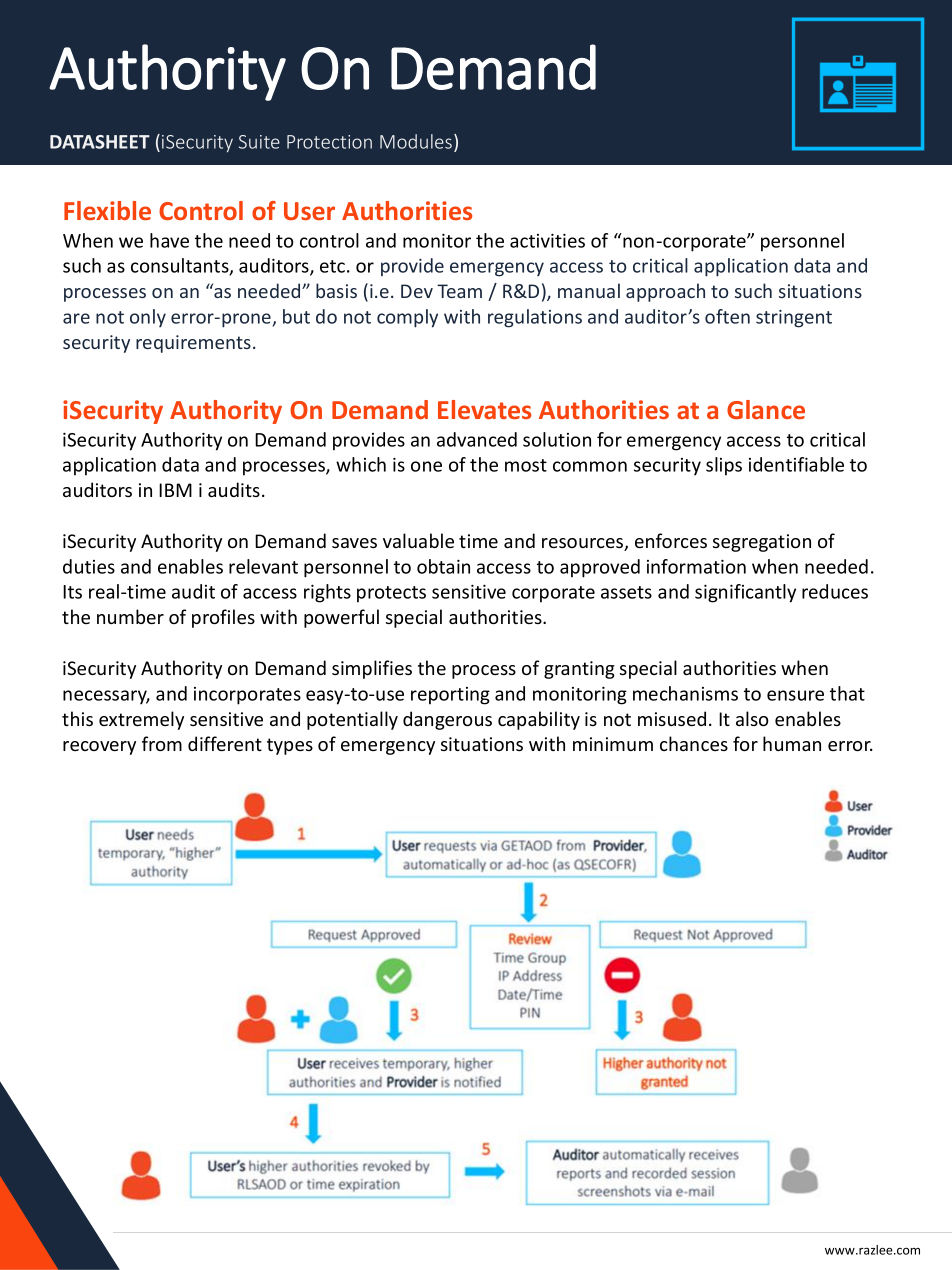  Describe the element at coordinates (547, 241) in the image. I see `activities` at that location.
